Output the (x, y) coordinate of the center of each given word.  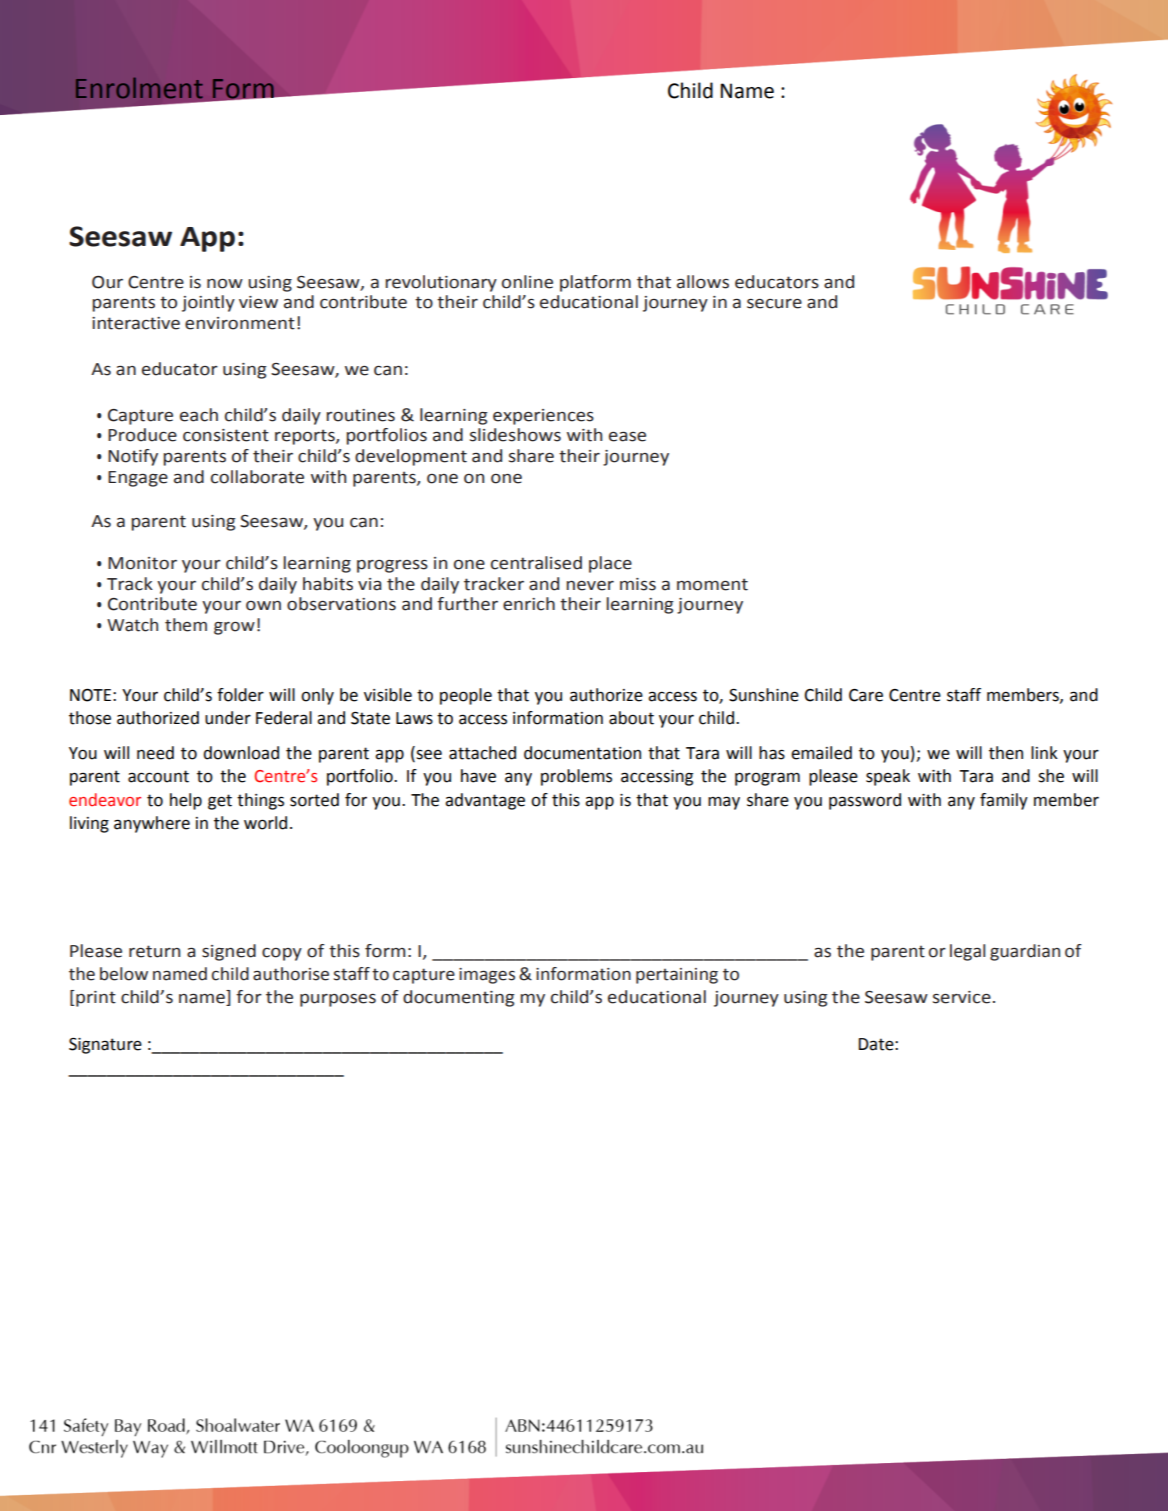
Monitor (142, 563)
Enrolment (139, 88)
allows (703, 282)
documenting (458, 998)
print (96, 999)
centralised (536, 563)
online (527, 282)
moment (712, 584)
